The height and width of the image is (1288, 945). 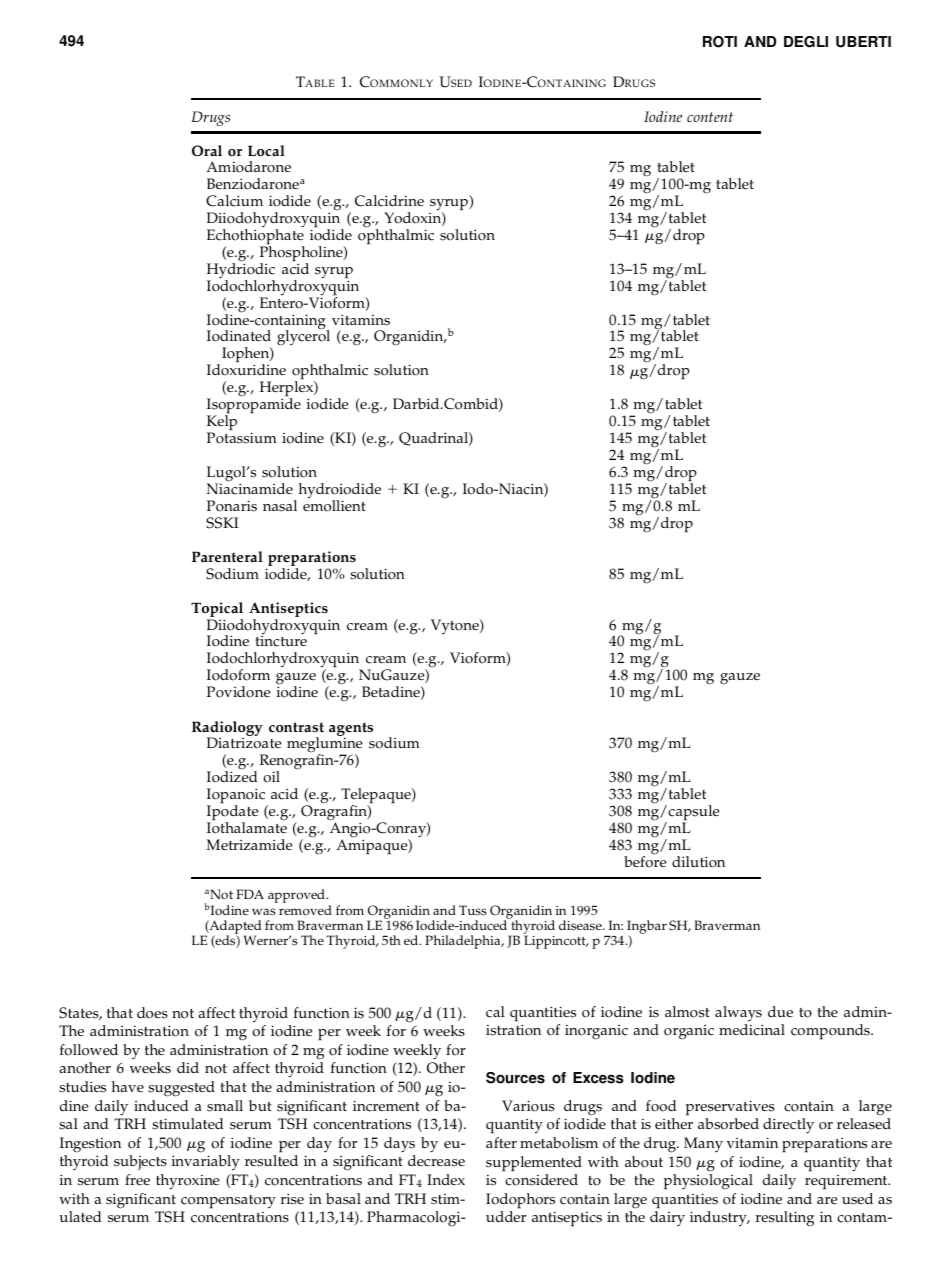 What do you see at coordinates (334, 505) in the image?
I see `emollient` at bounding box center [334, 505].
